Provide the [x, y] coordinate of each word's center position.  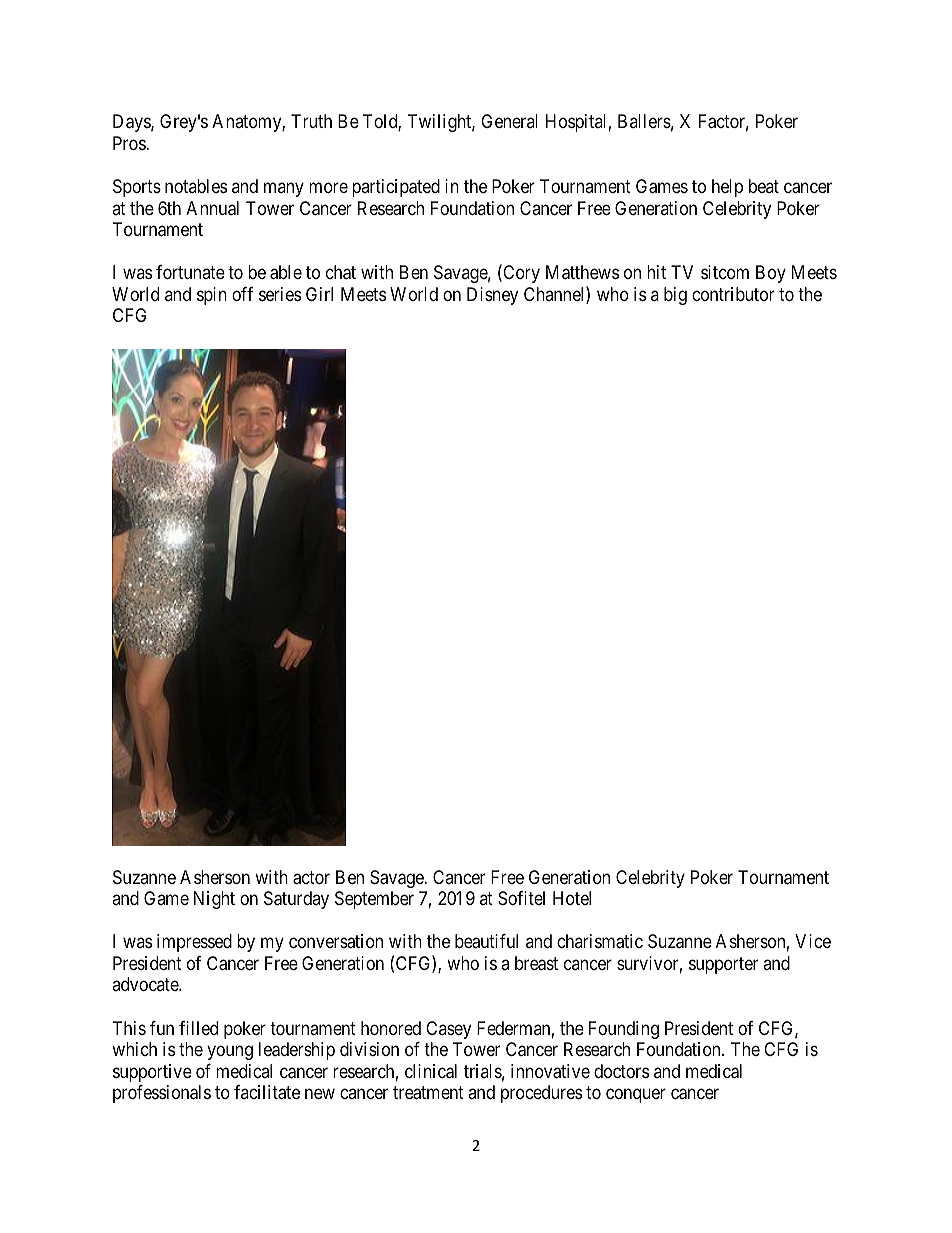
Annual [212, 208]
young [230, 1053]
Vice [813, 941]
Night [214, 900]
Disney [492, 296]
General [509, 121]
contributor [733, 294]
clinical [431, 1071]
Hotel [572, 898]
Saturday [296, 900]
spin [212, 296]
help [727, 188]
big [675, 296]
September [374, 900]
